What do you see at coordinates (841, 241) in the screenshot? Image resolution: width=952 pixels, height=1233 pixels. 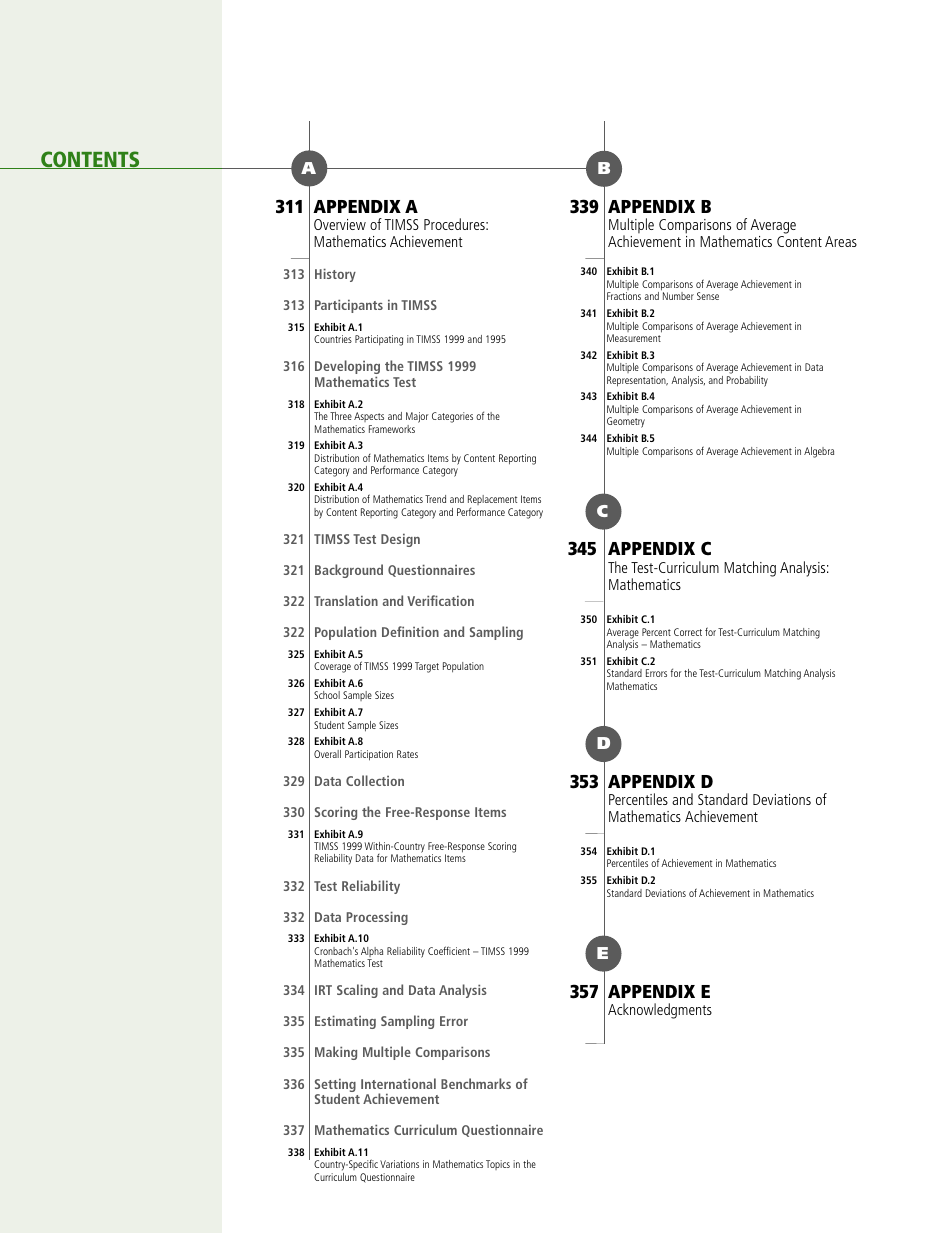 I see `Areas` at bounding box center [841, 241].
